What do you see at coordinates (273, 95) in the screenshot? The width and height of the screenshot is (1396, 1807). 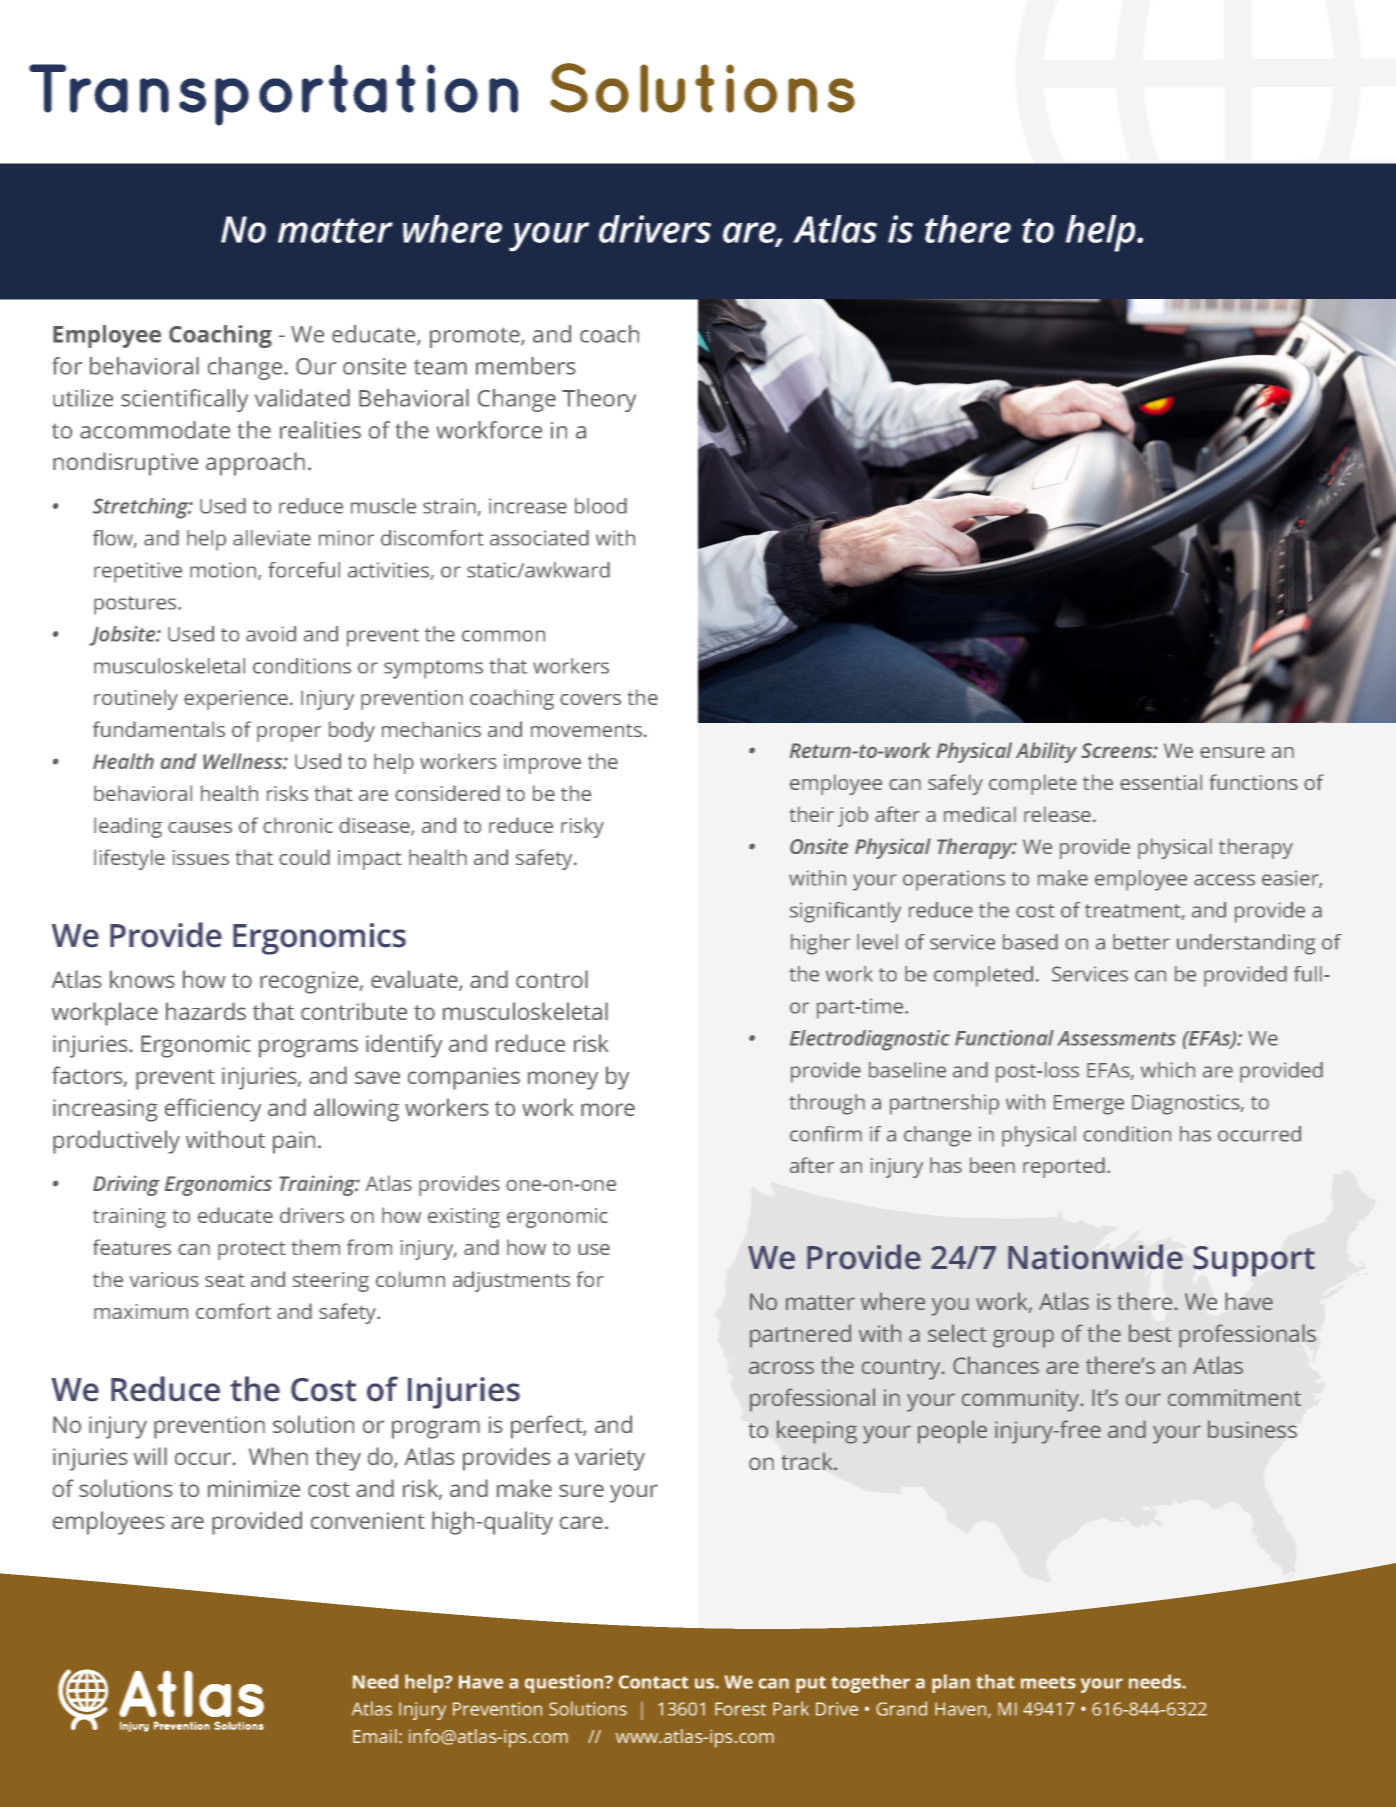 I see `Transportation` at bounding box center [273, 95].
